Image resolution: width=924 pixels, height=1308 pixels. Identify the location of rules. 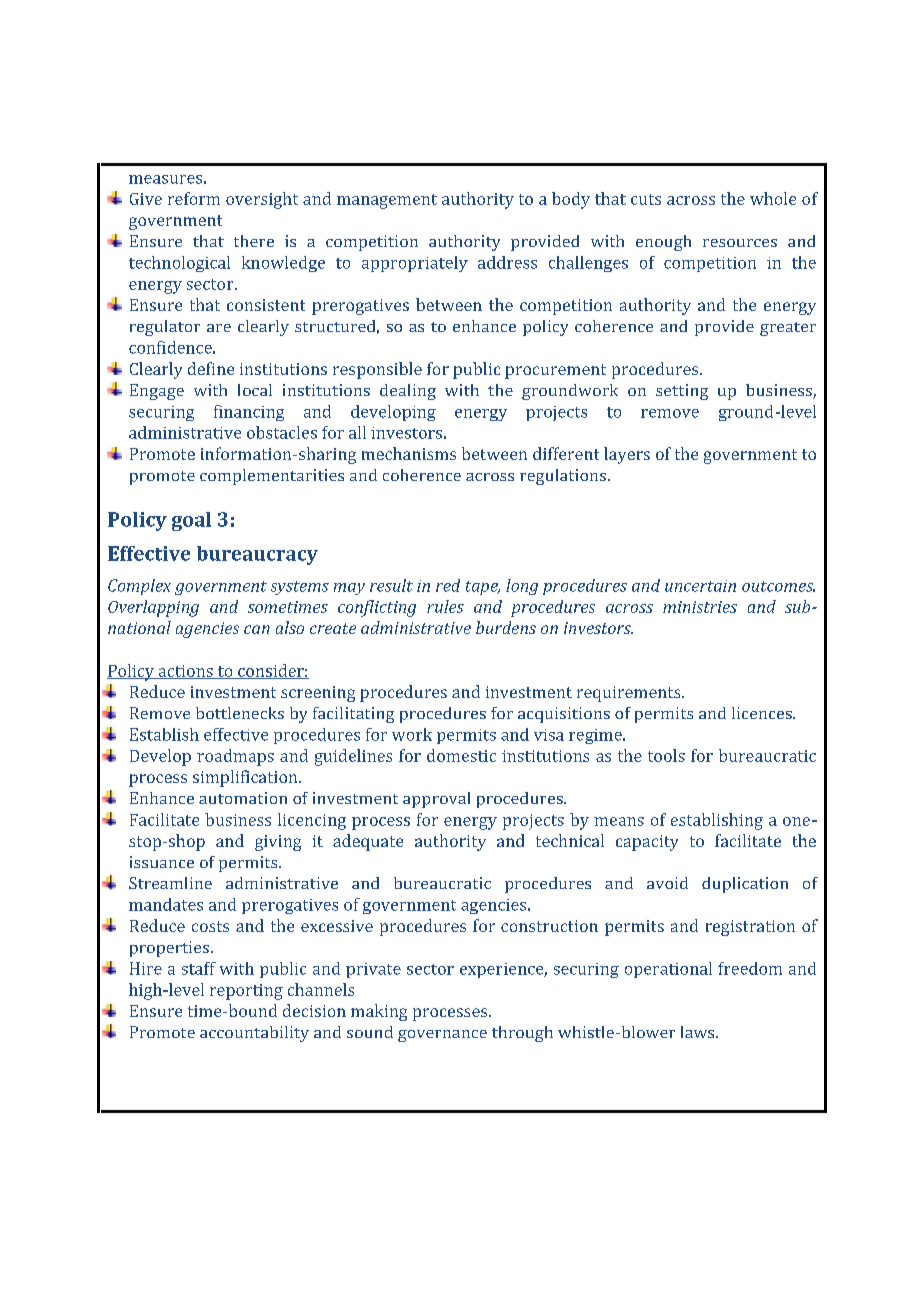
(445, 606).
